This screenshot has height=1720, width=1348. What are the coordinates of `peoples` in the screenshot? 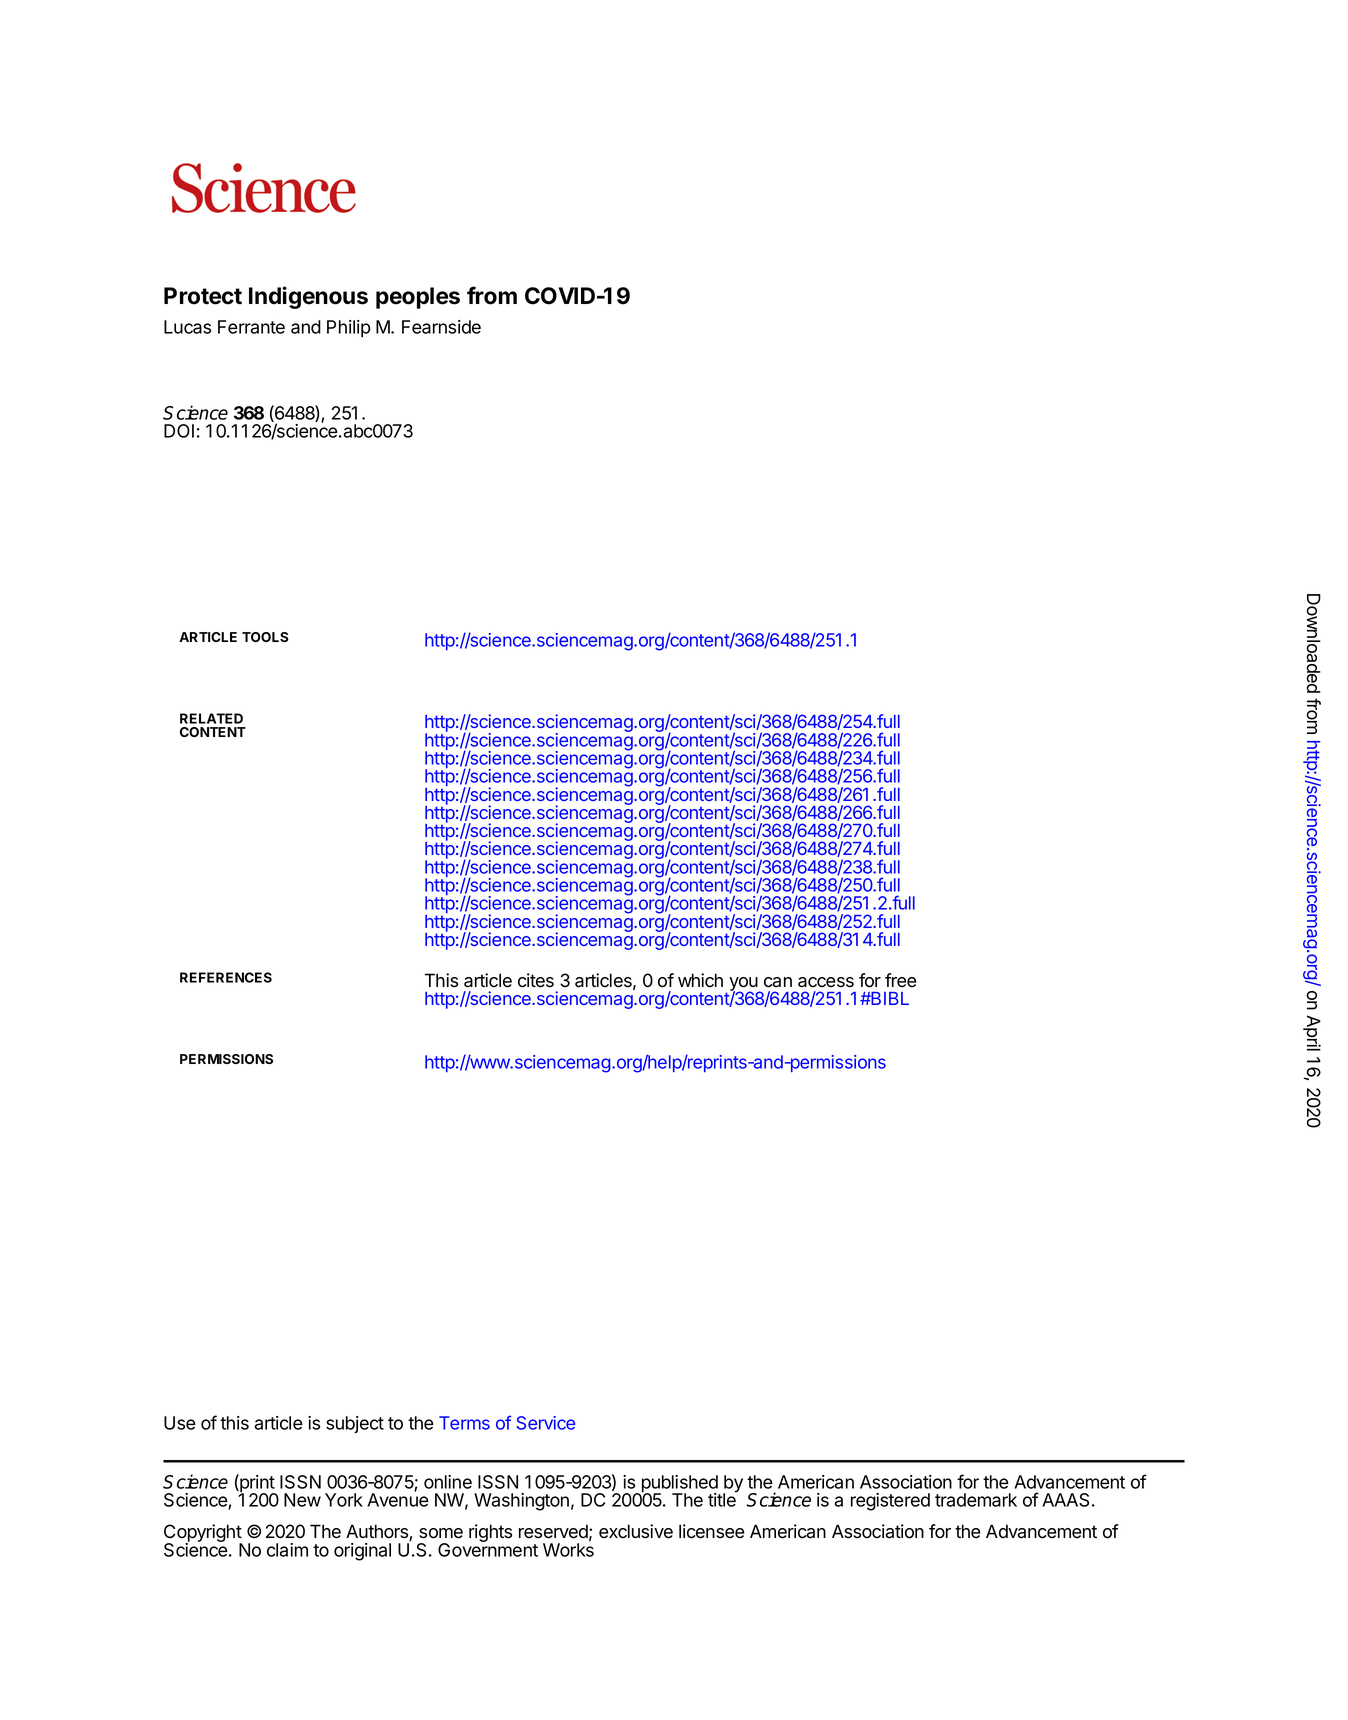 It's located at (418, 298).
